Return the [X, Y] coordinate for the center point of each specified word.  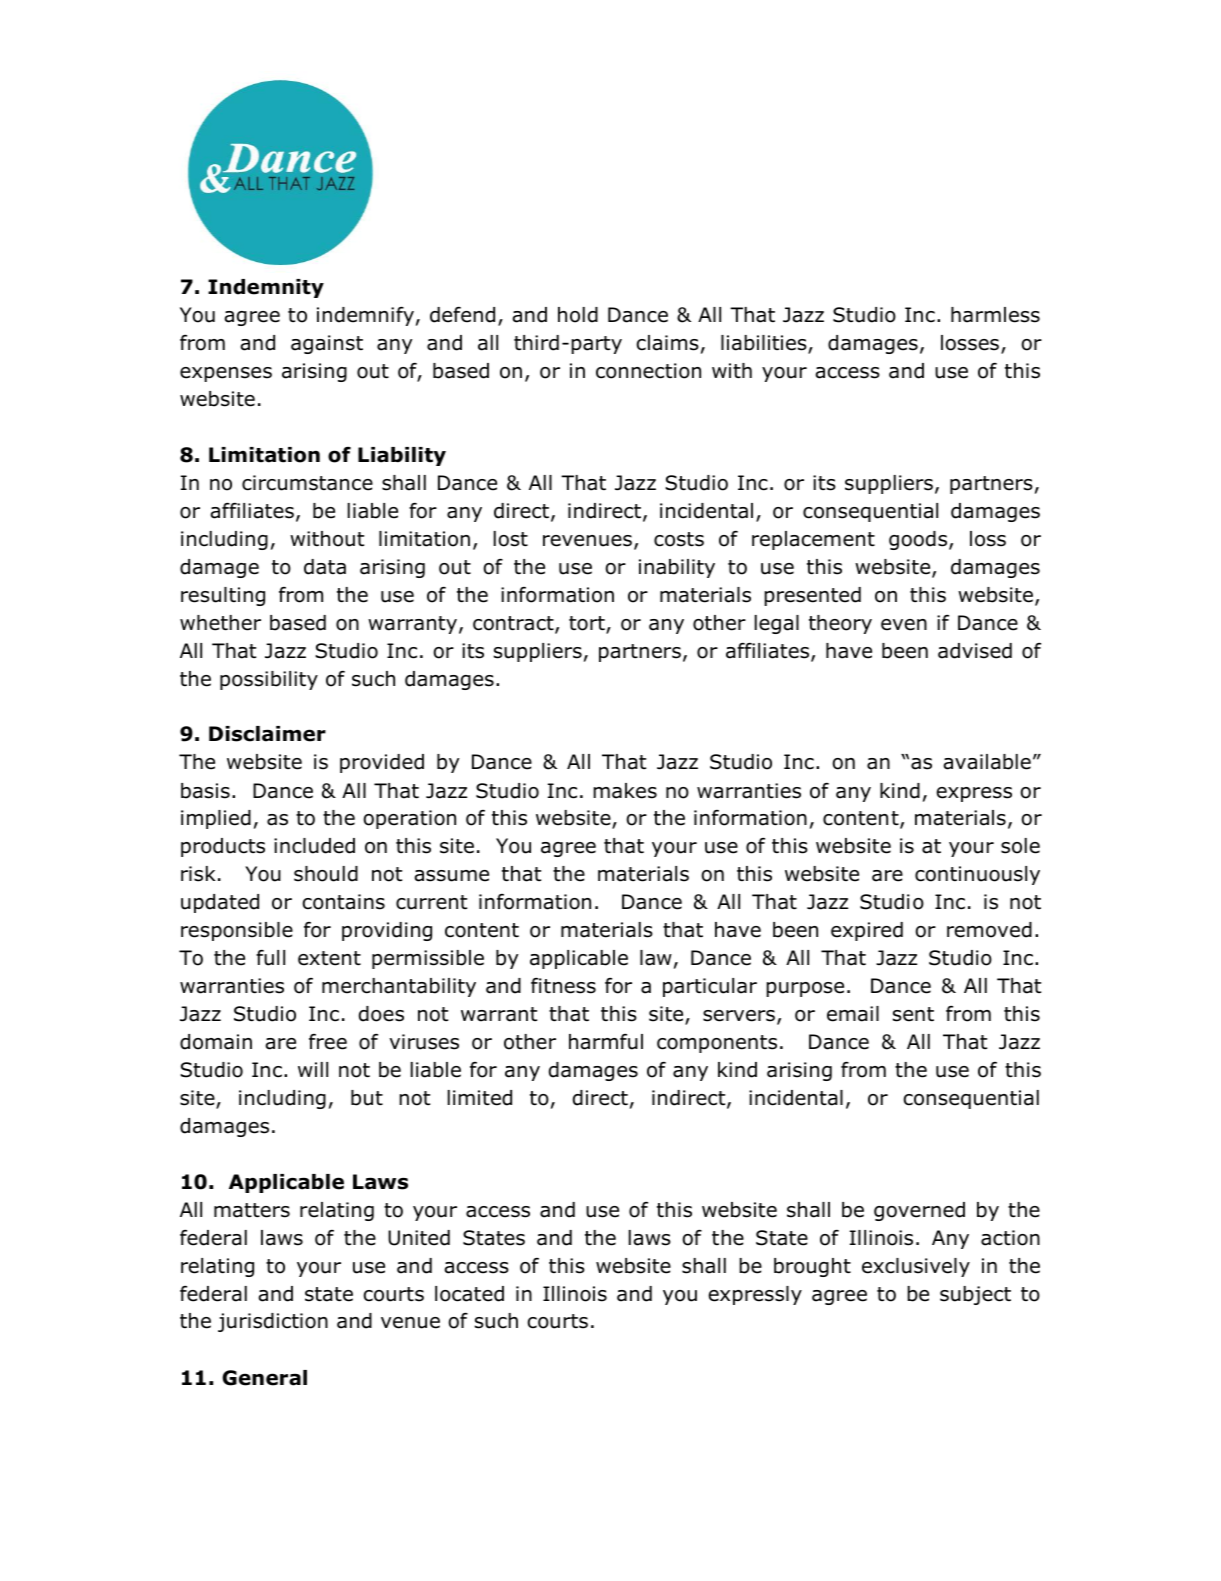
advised [975, 651]
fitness [563, 986]
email [853, 1014]
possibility [269, 680]
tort [588, 624]
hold [578, 315]
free [328, 1042]
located [469, 1294]
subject [975, 1295]
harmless [995, 315]
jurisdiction [273, 1322]
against [327, 344]
